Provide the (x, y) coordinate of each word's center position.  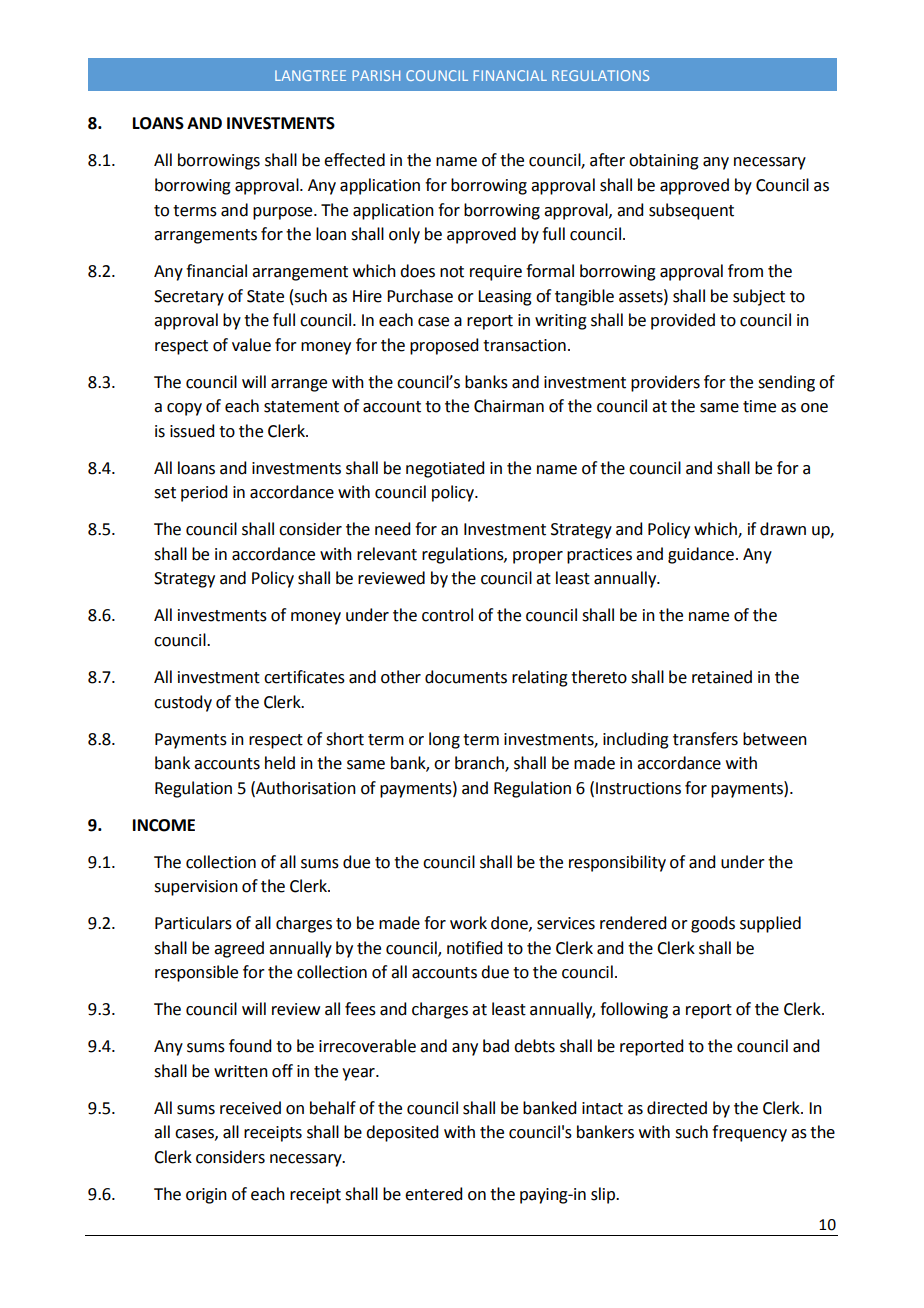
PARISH (376, 75)
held (280, 763)
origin (206, 1196)
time (759, 406)
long (444, 740)
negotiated (445, 469)
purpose (284, 213)
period (204, 493)
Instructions (638, 788)
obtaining (664, 161)
